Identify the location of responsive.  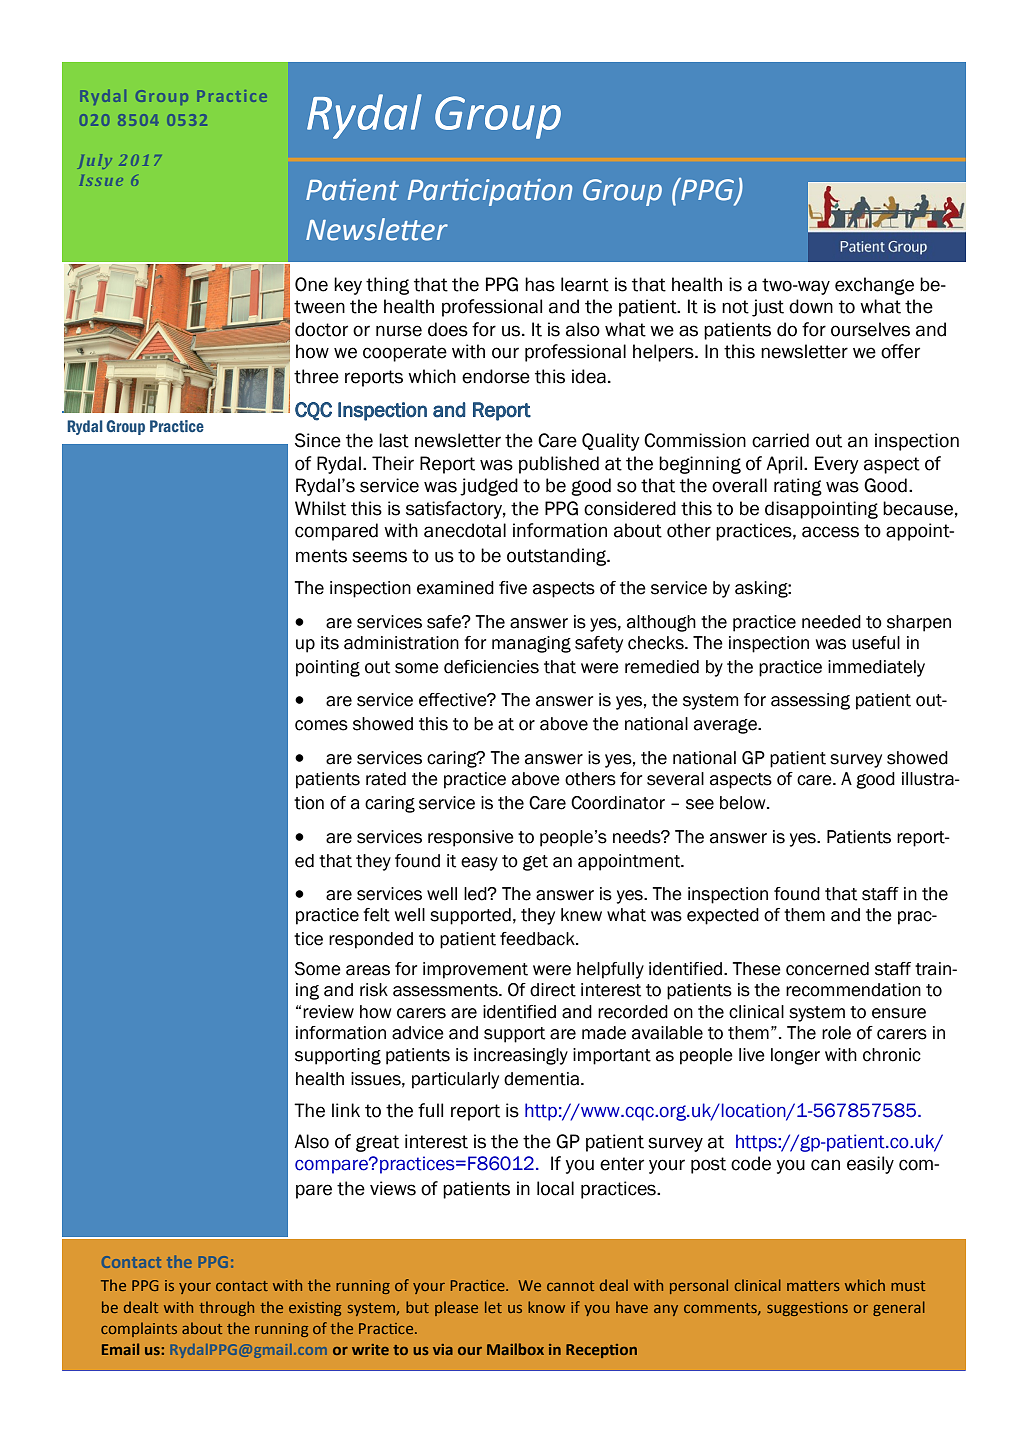
(471, 838).
